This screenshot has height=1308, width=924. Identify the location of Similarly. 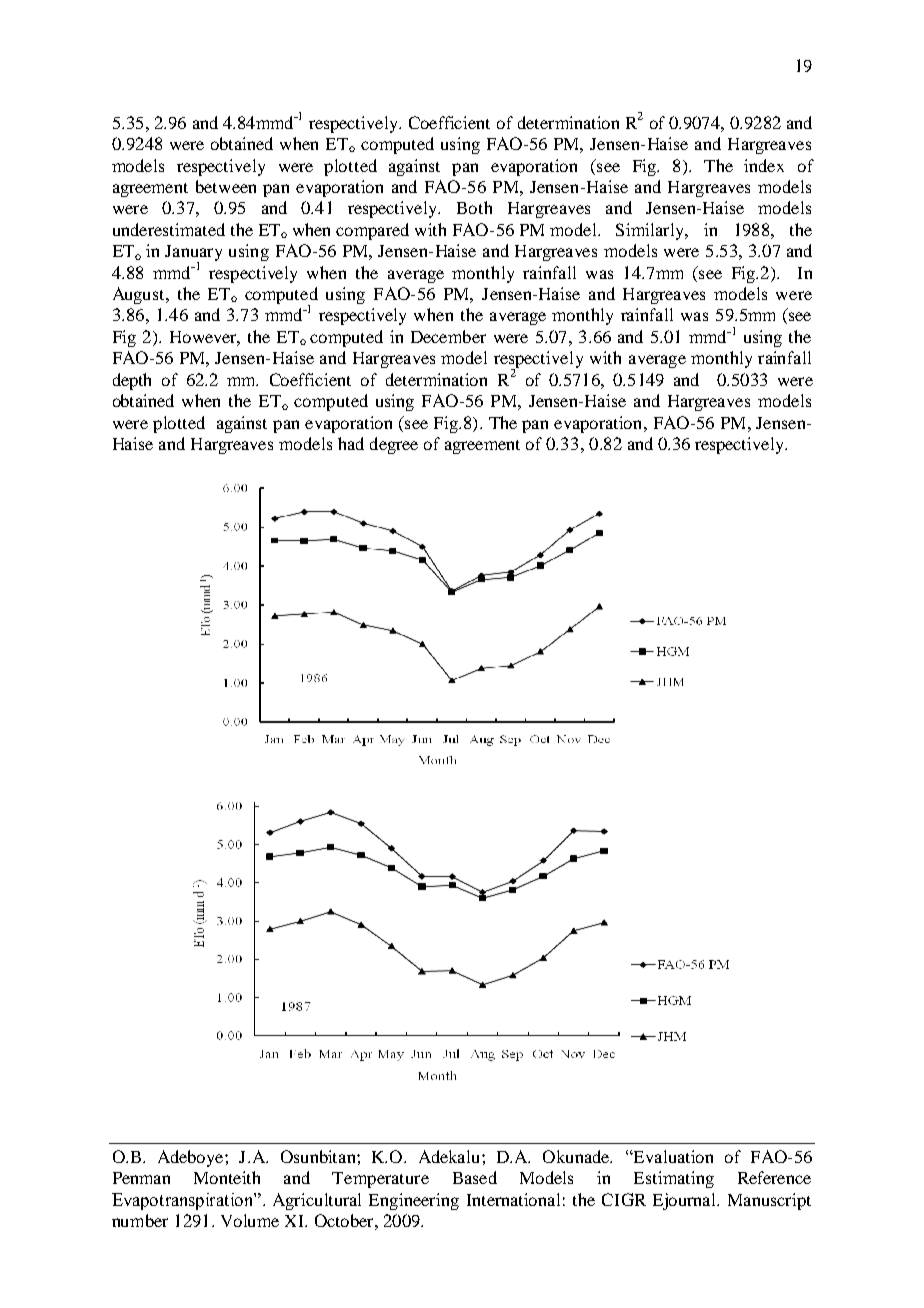
(651, 231).
